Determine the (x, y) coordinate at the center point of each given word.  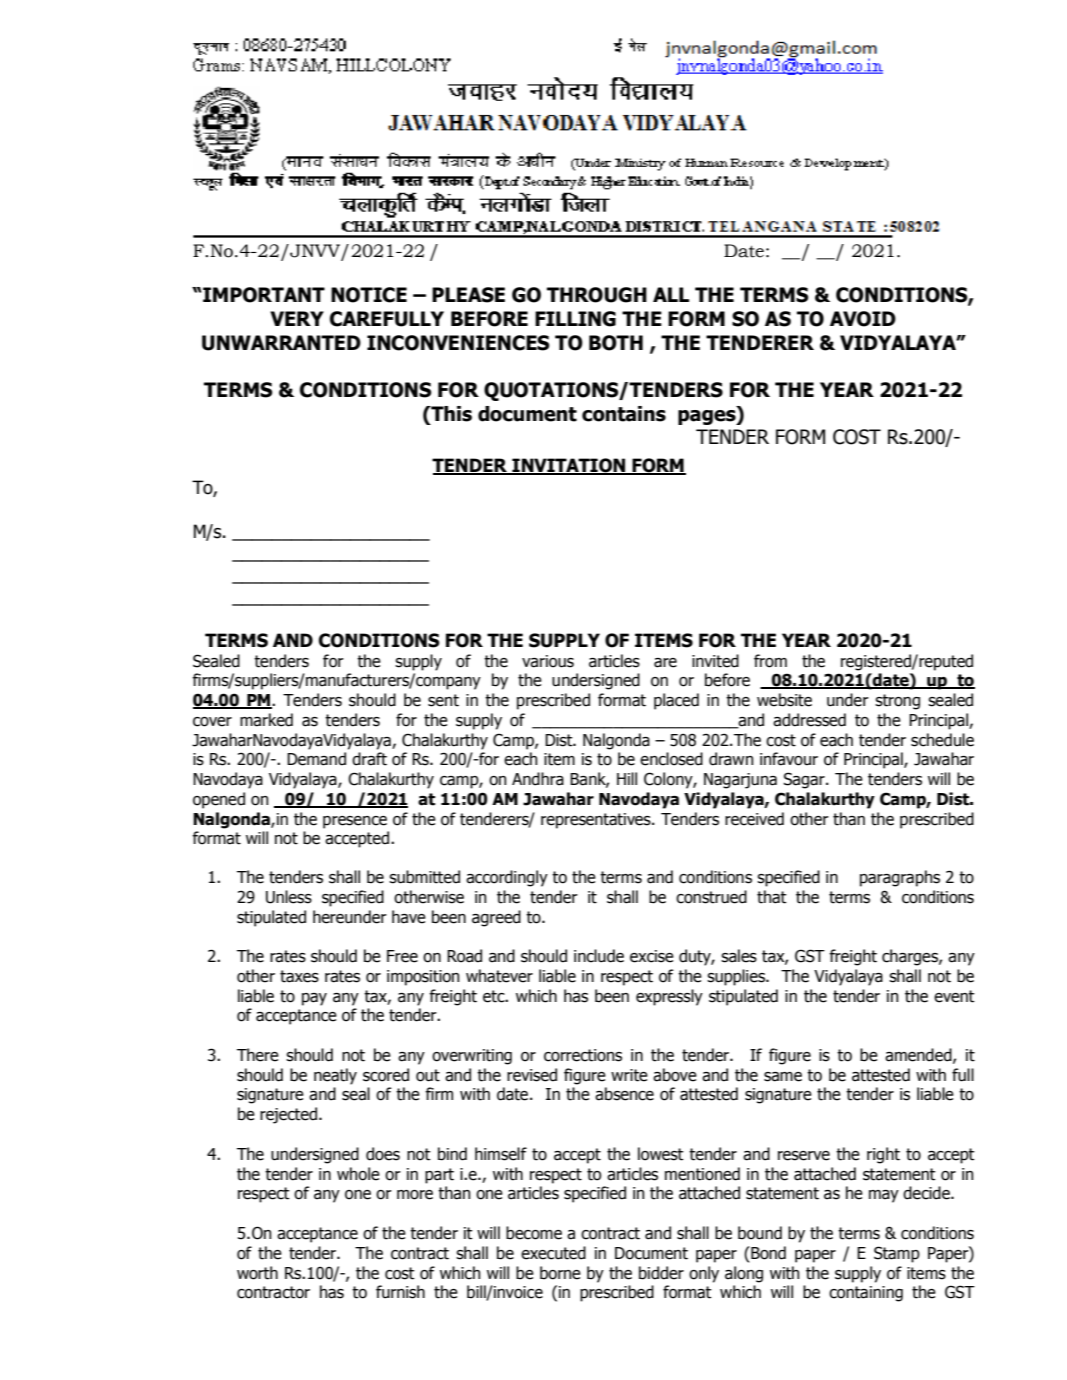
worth (257, 1273)
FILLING (575, 319)
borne (560, 1273)
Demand (316, 759)
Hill (627, 778)
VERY (297, 318)
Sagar (805, 780)
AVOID (863, 319)
